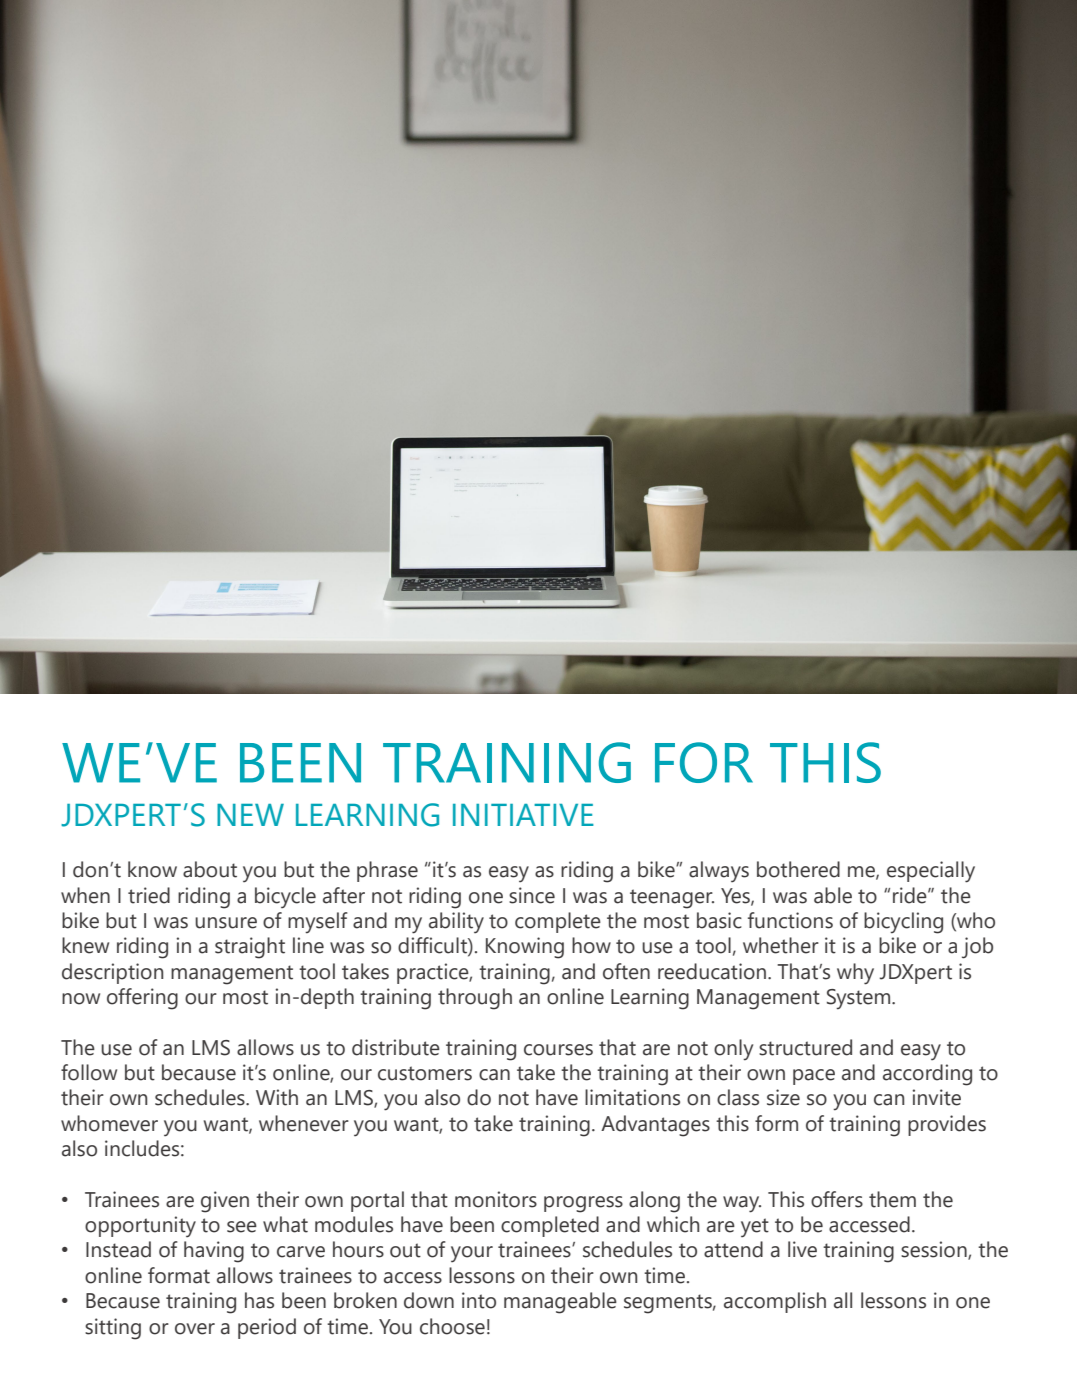 This document has height=1394, width=1077. I want to click on into, so click(479, 1300).
